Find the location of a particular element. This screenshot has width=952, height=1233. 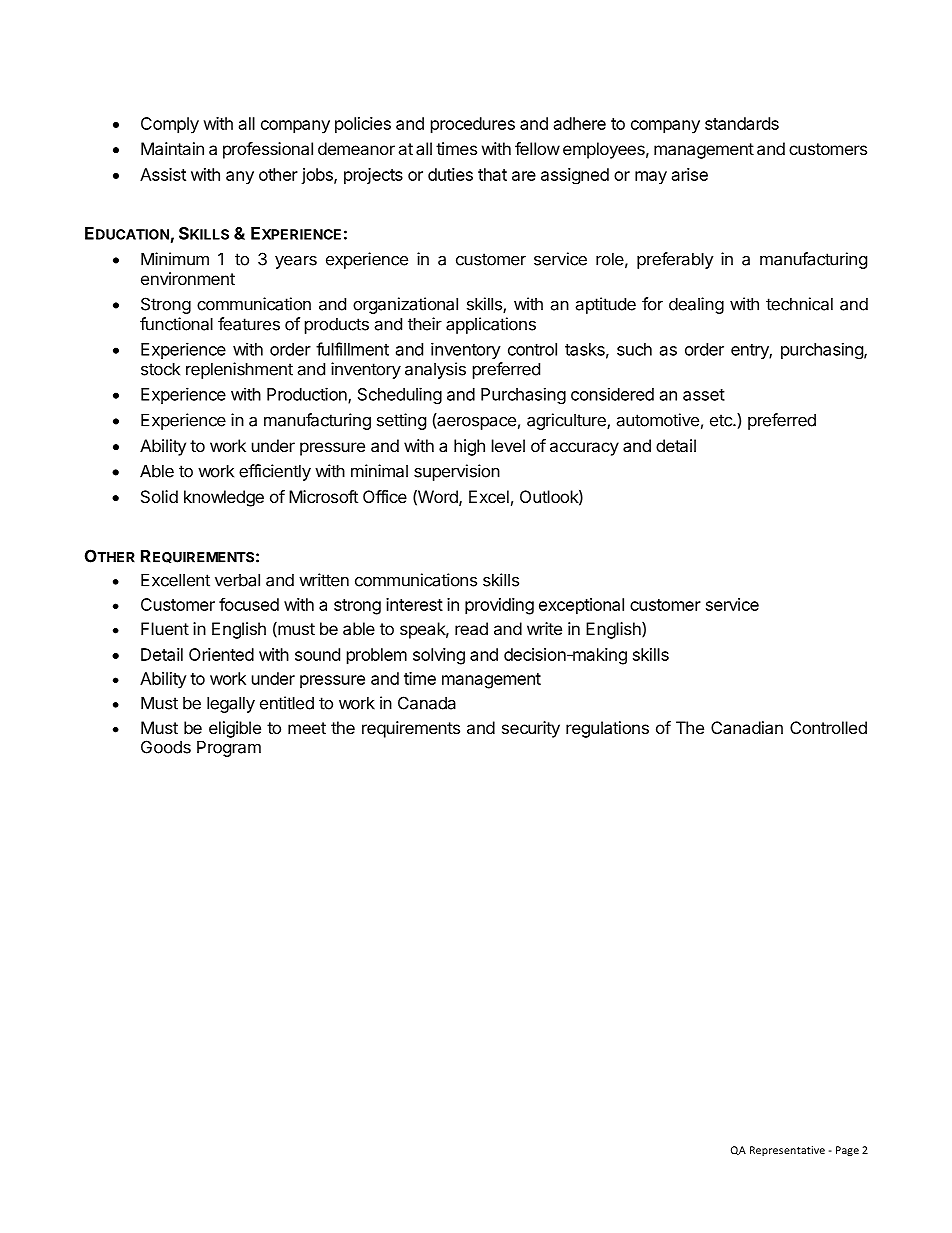

standards is located at coordinates (742, 123).
